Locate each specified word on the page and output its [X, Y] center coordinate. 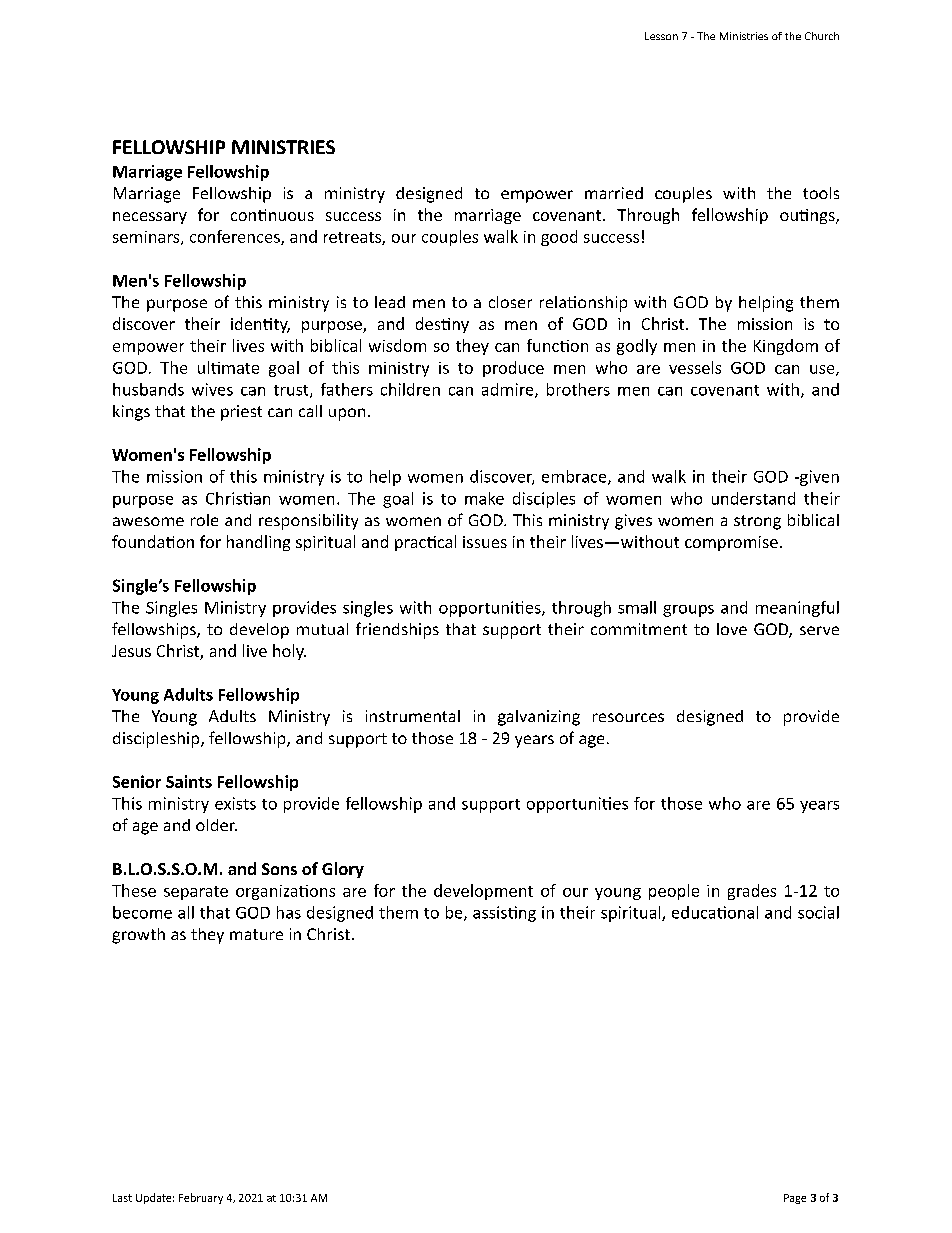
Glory [343, 870]
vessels [695, 367]
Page [795, 1199]
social [818, 912]
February [201, 1198]
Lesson [661, 36]
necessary [150, 218]
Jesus [131, 651]
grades [752, 892]
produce [513, 369]
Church [822, 36]
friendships [397, 630]
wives [212, 389]
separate [196, 893]
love [732, 629]
